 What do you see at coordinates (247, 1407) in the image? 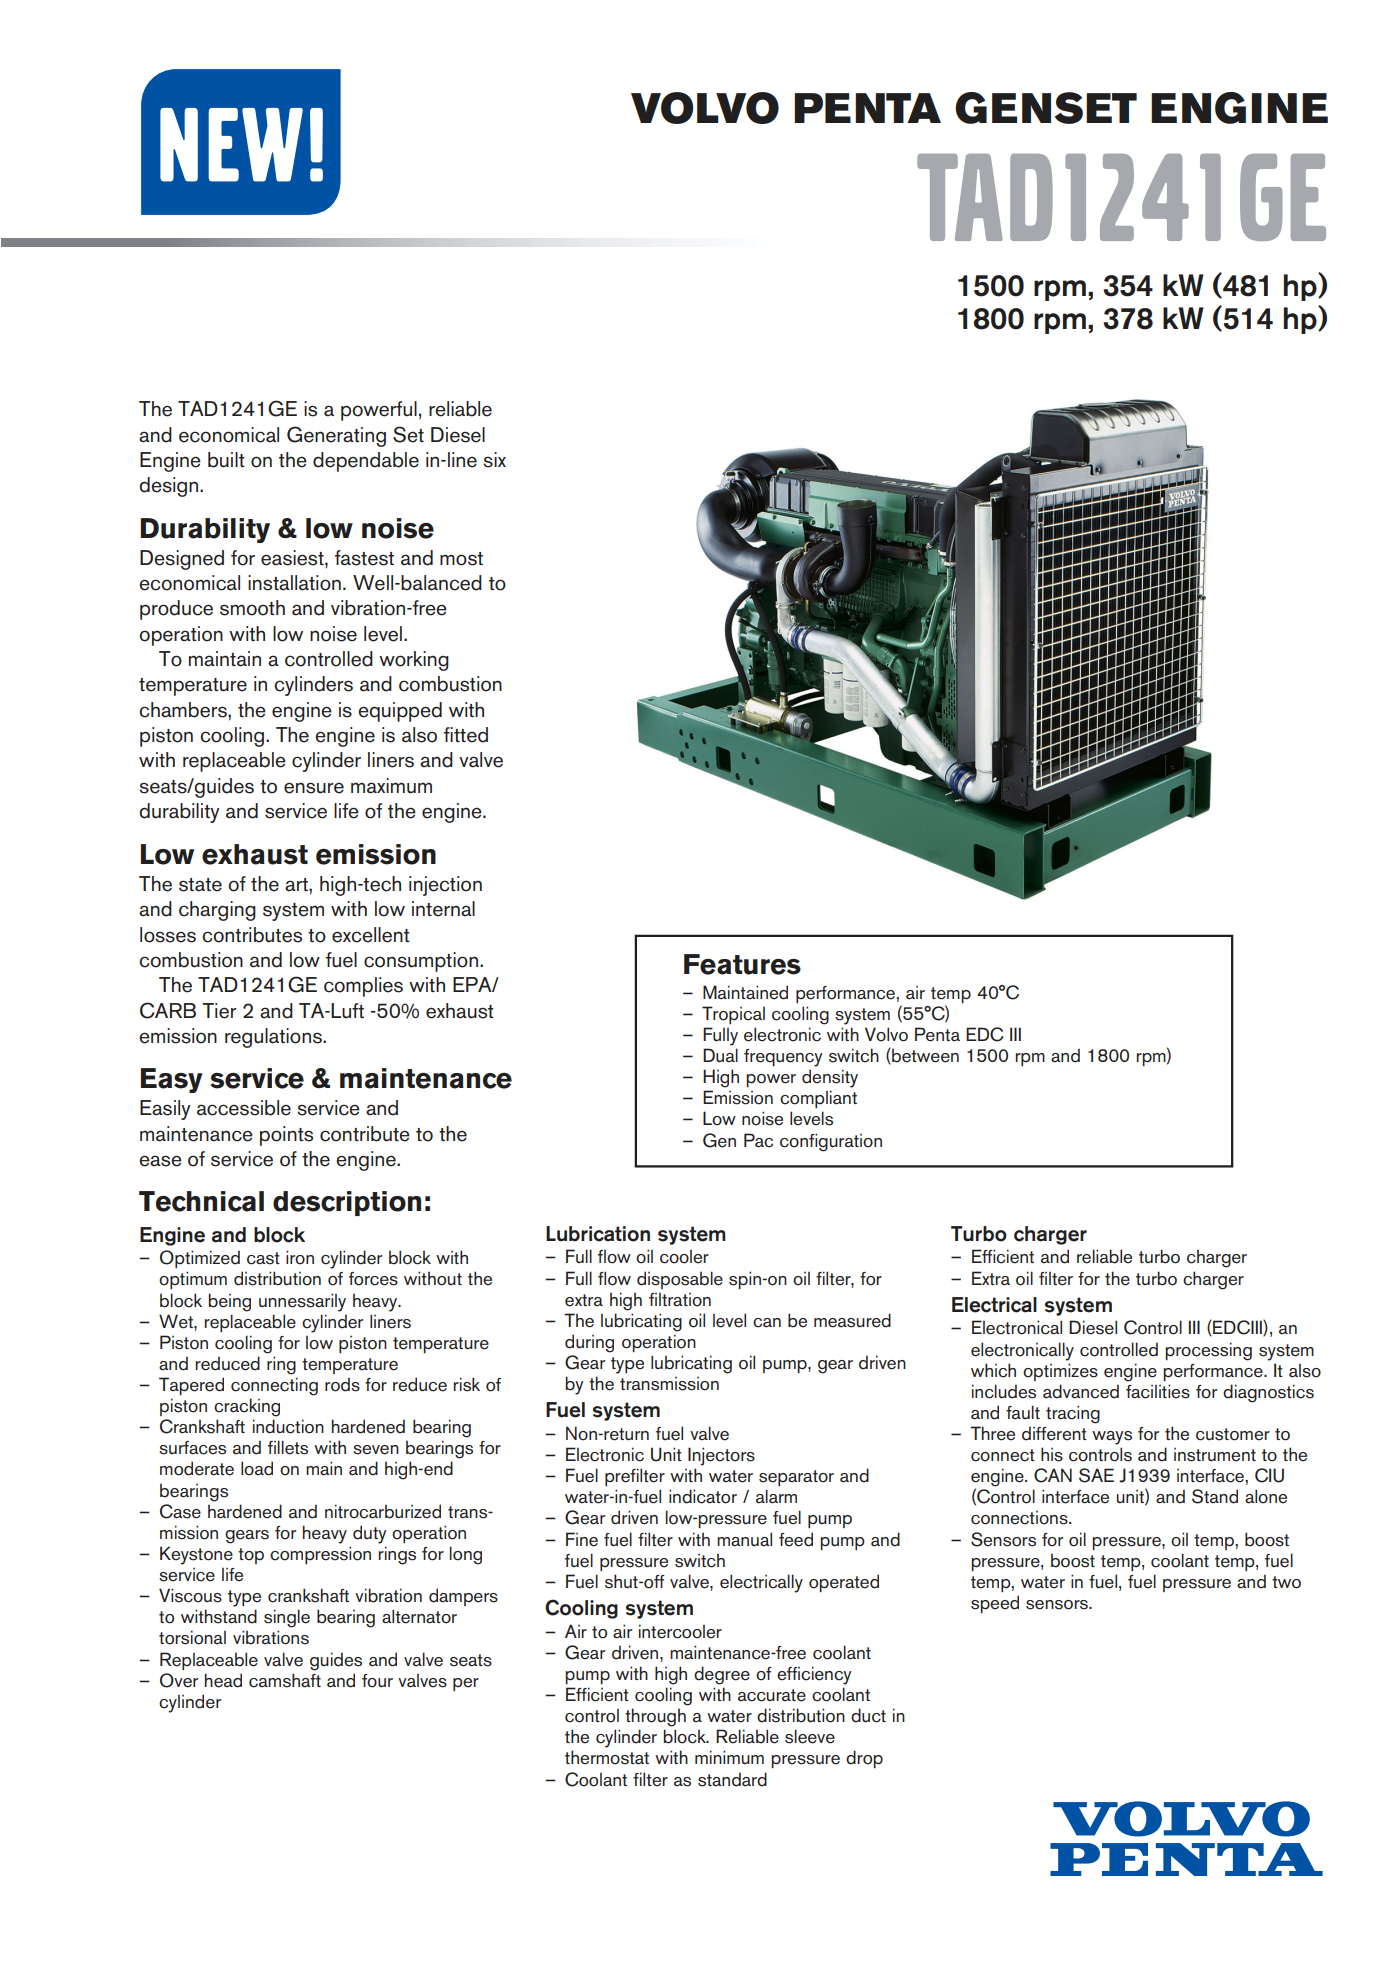
I see `cracking` at bounding box center [247, 1407].
